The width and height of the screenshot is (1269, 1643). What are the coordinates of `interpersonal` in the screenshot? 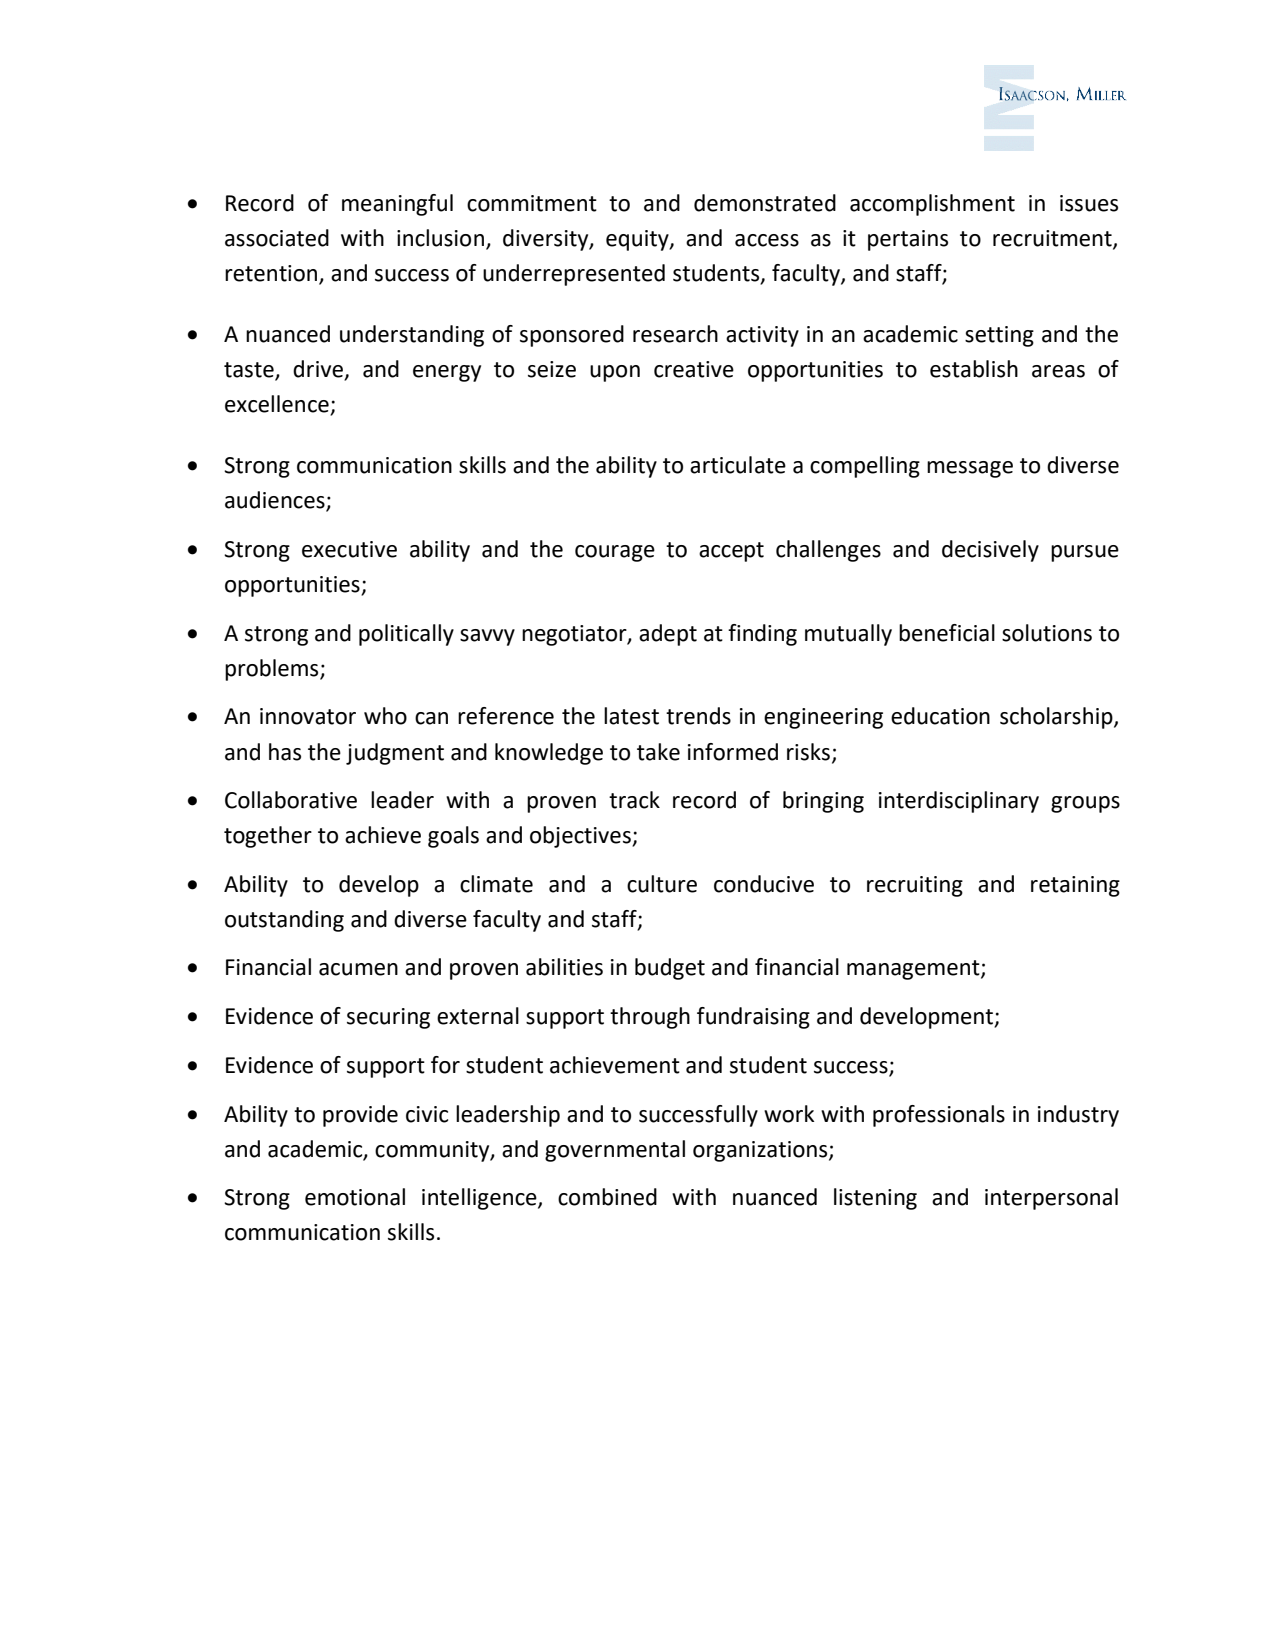 It's located at (1051, 1199).
